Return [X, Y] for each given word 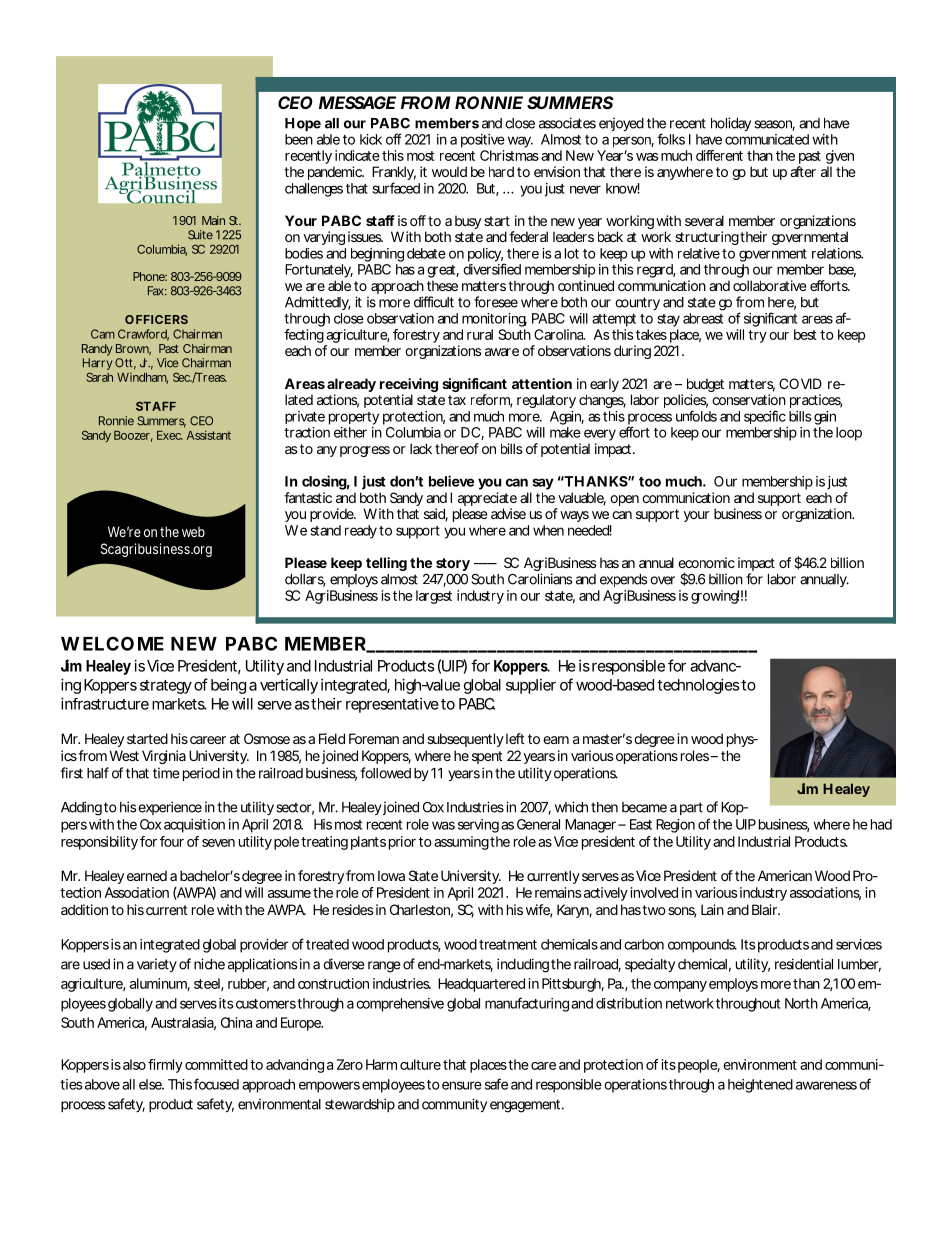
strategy [166, 687]
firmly [165, 1066]
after [803, 171]
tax [457, 400]
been [299, 139]
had [881, 824]
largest [434, 597]
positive [483, 141]
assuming [461, 843]
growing [715, 597]
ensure [462, 1085]
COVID [800, 383]
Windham [142, 378]
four [172, 841]
